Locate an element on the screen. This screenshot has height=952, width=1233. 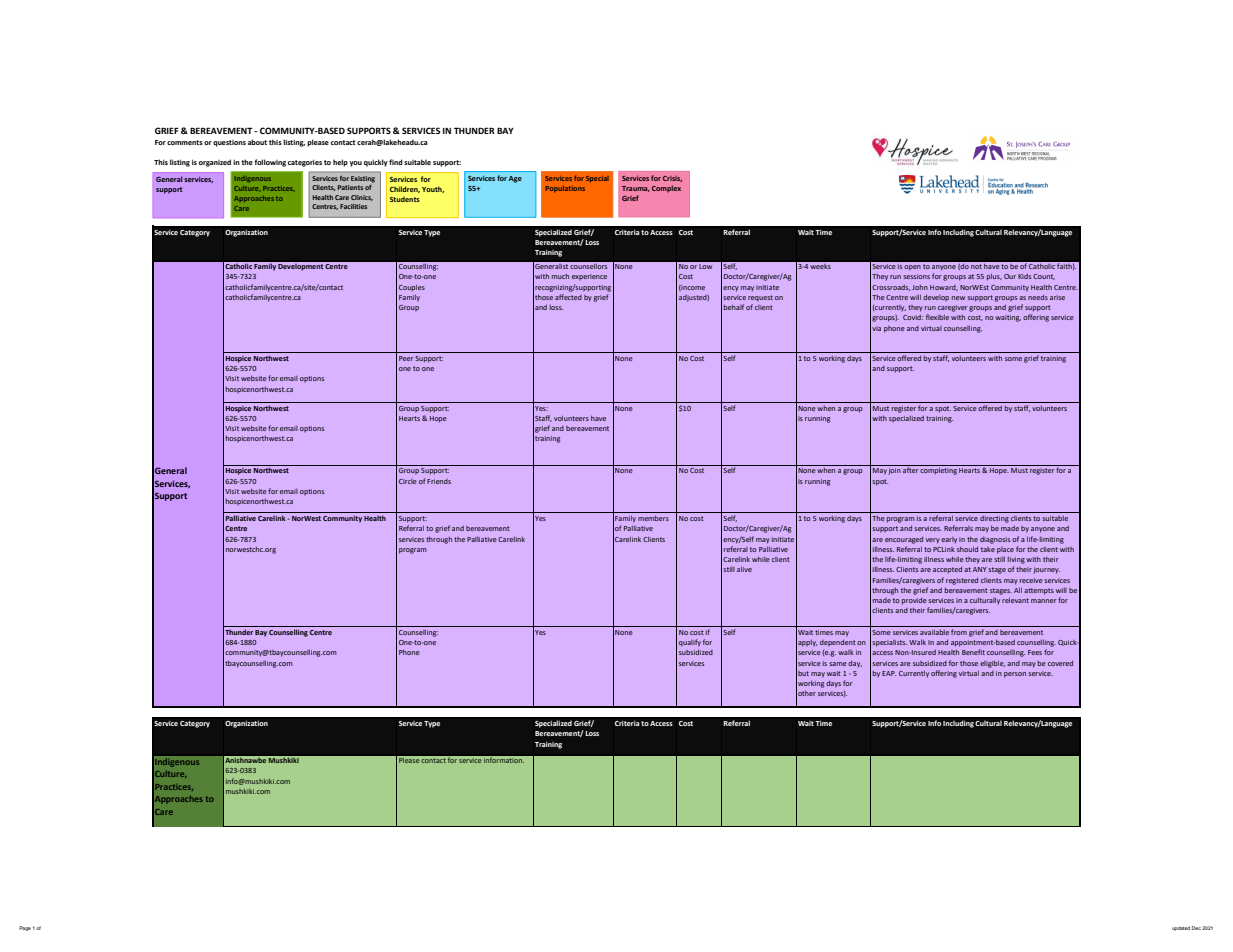
person is located at coordinates (1015, 675).
